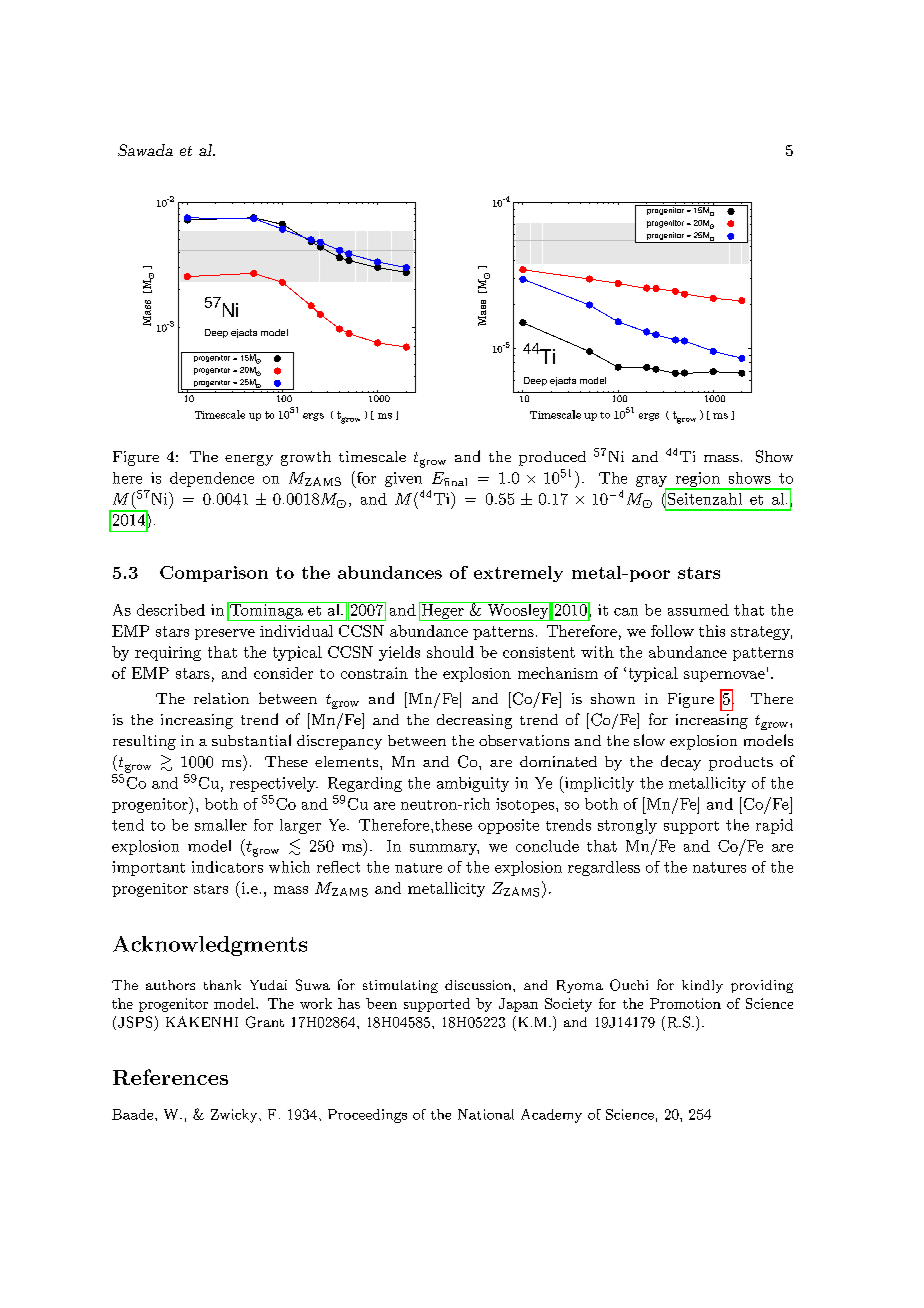 This screenshot has width=924, height=1308. Describe the element at coordinates (170, 1077) in the screenshot. I see `References` at that location.
